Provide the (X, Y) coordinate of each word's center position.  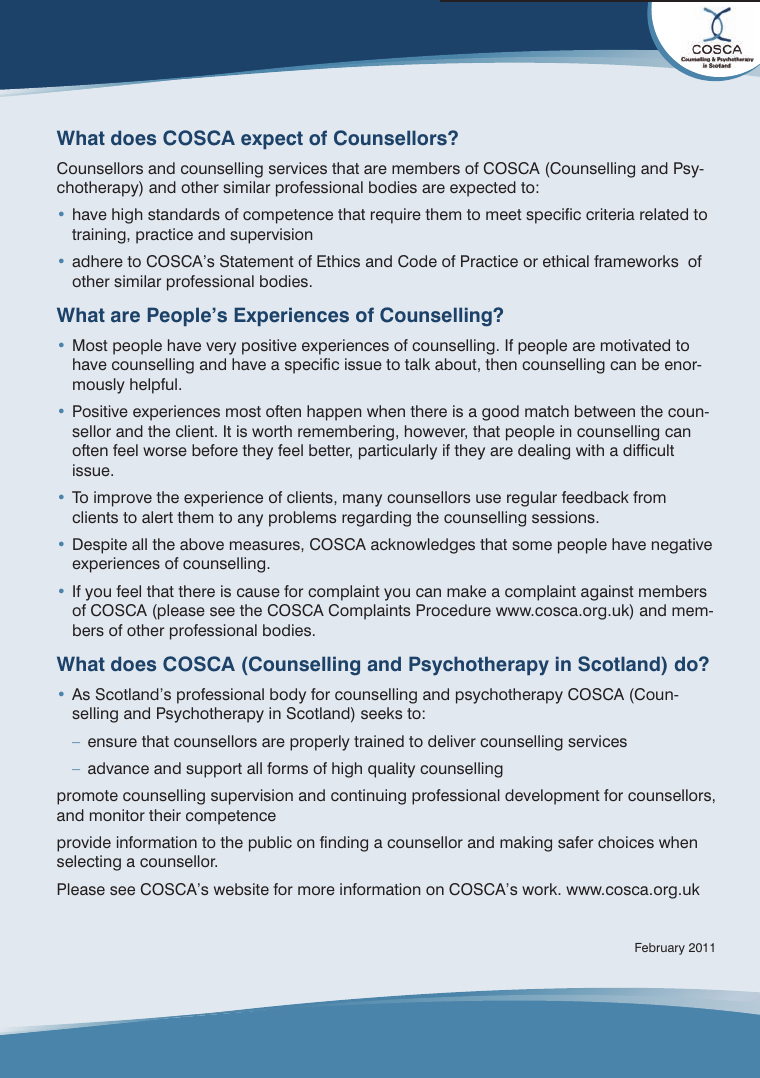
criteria (610, 214)
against (607, 593)
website (241, 889)
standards (184, 214)
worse (165, 451)
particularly (398, 452)
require (396, 216)
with (590, 450)
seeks (381, 713)
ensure (112, 742)
